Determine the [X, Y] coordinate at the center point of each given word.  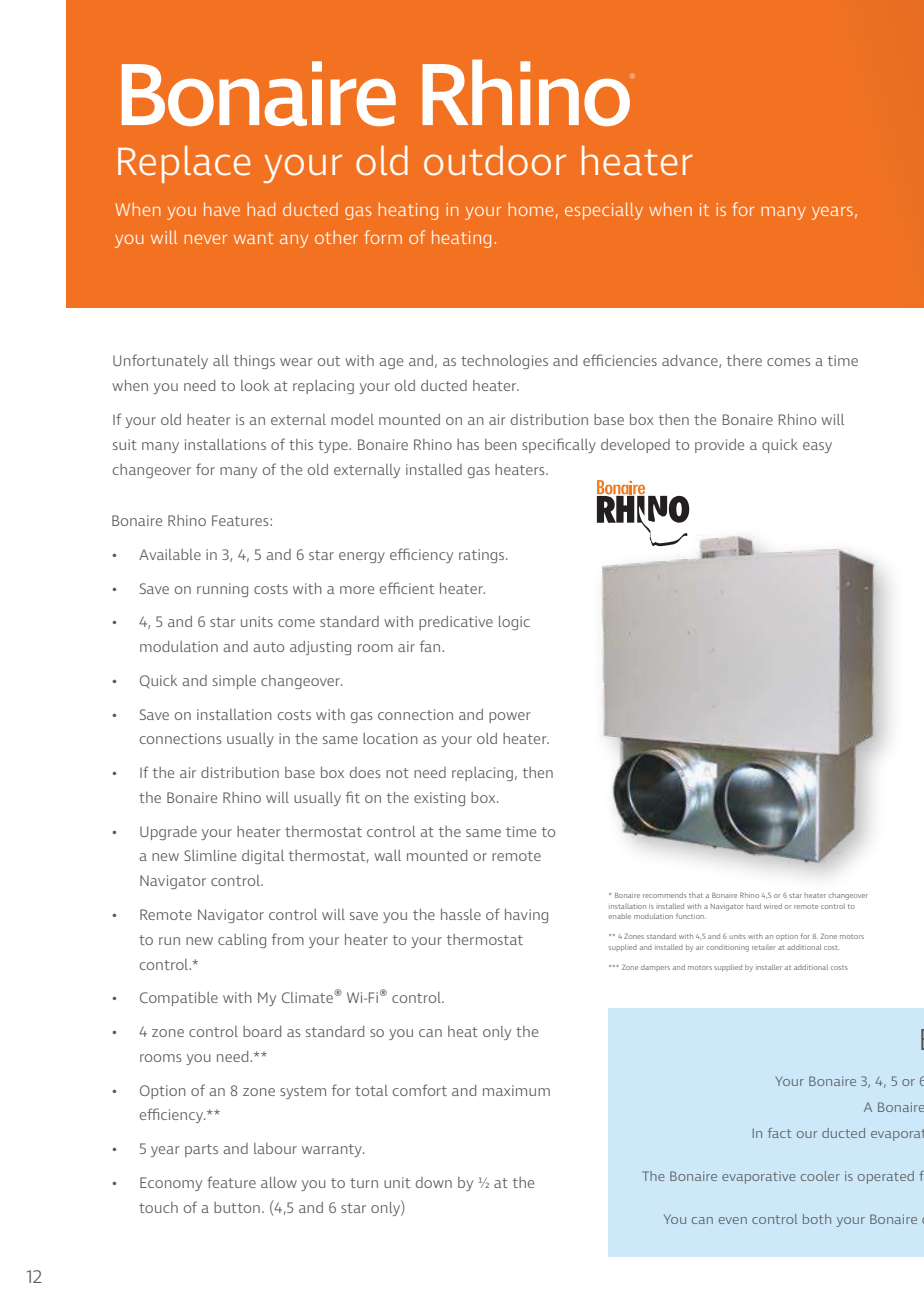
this [301, 444]
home [530, 209]
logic [514, 623]
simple [234, 682]
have [222, 209]
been [501, 444]
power [510, 717]
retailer [763, 947]
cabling [242, 941]
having [526, 916]
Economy [171, 1184]
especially [604, 211]
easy [817, 447]
